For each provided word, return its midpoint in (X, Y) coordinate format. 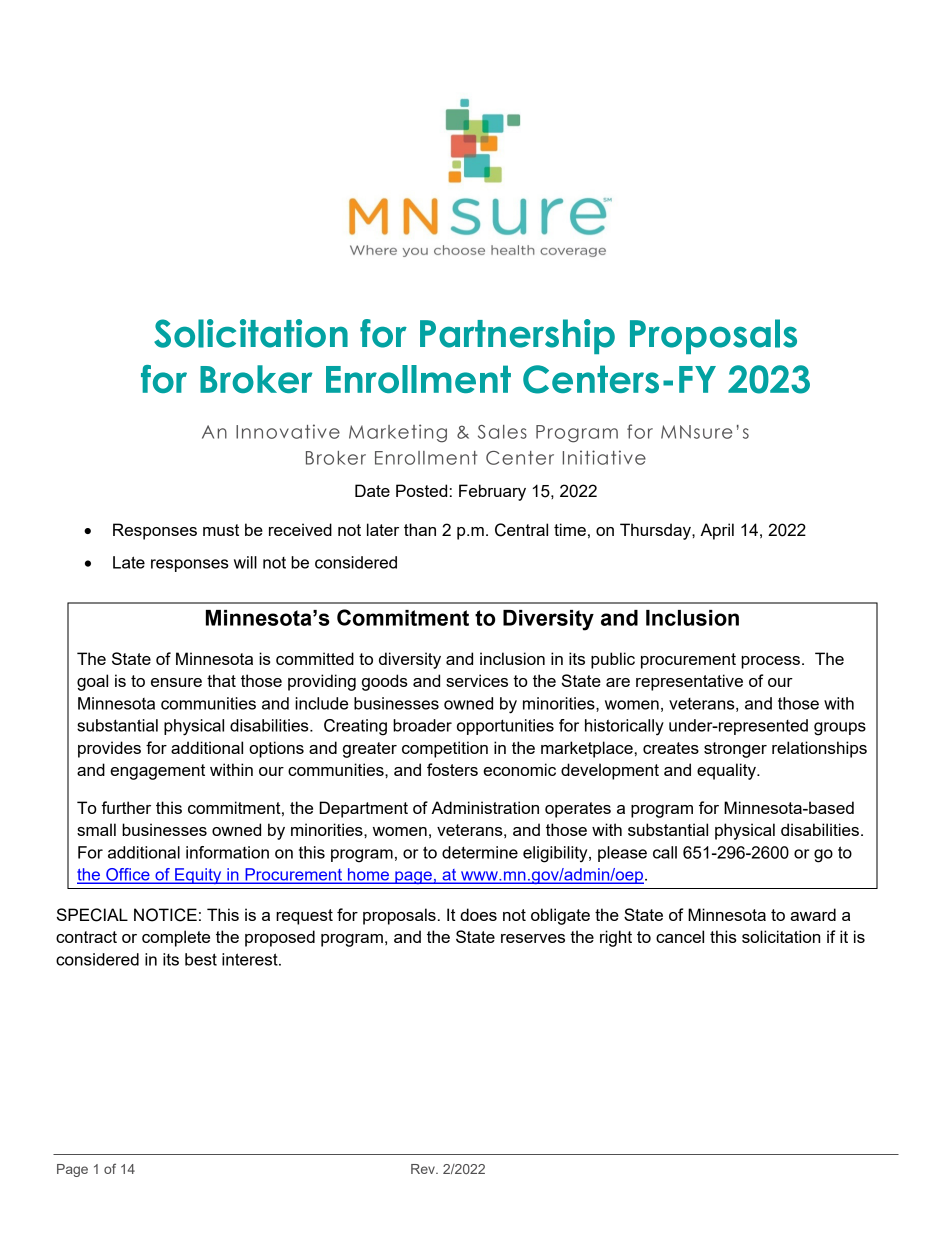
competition (445, 749)
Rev (424, 1169)
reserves (533, 938)
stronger (735, 750)
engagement (157, 772)
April (717, 531)
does (478, 914)
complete (176, 938)
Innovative (288, 431)
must (221, 530)
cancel (680, 936)
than (420, 529)
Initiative (604, 457)
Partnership (517, 336)
